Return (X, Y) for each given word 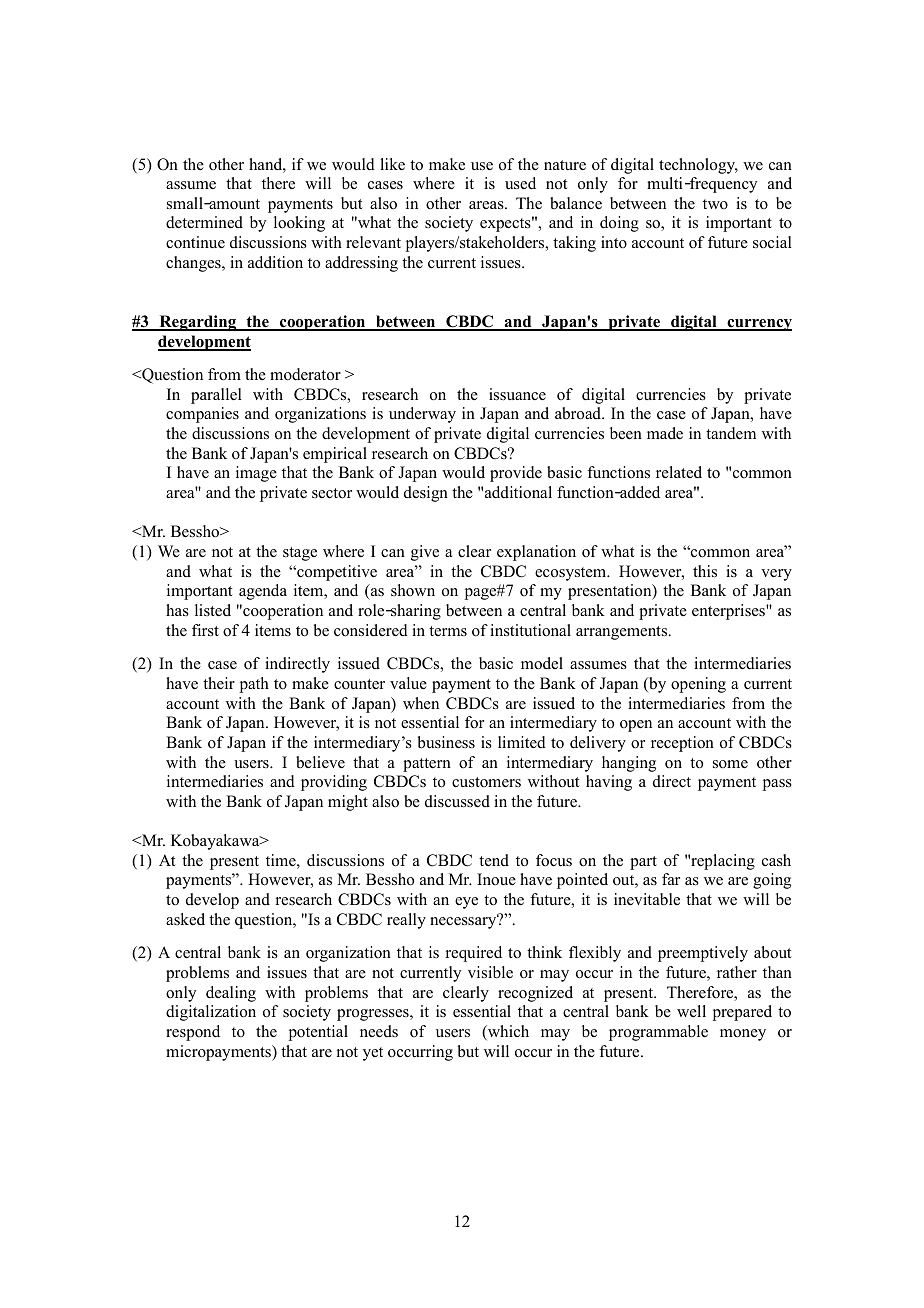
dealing (231, 994)
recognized (535, 994)
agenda (263, 592)
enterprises (729, 612)
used (520, 183)
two (715, 204)
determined (204, 222)
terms (448, 631)
